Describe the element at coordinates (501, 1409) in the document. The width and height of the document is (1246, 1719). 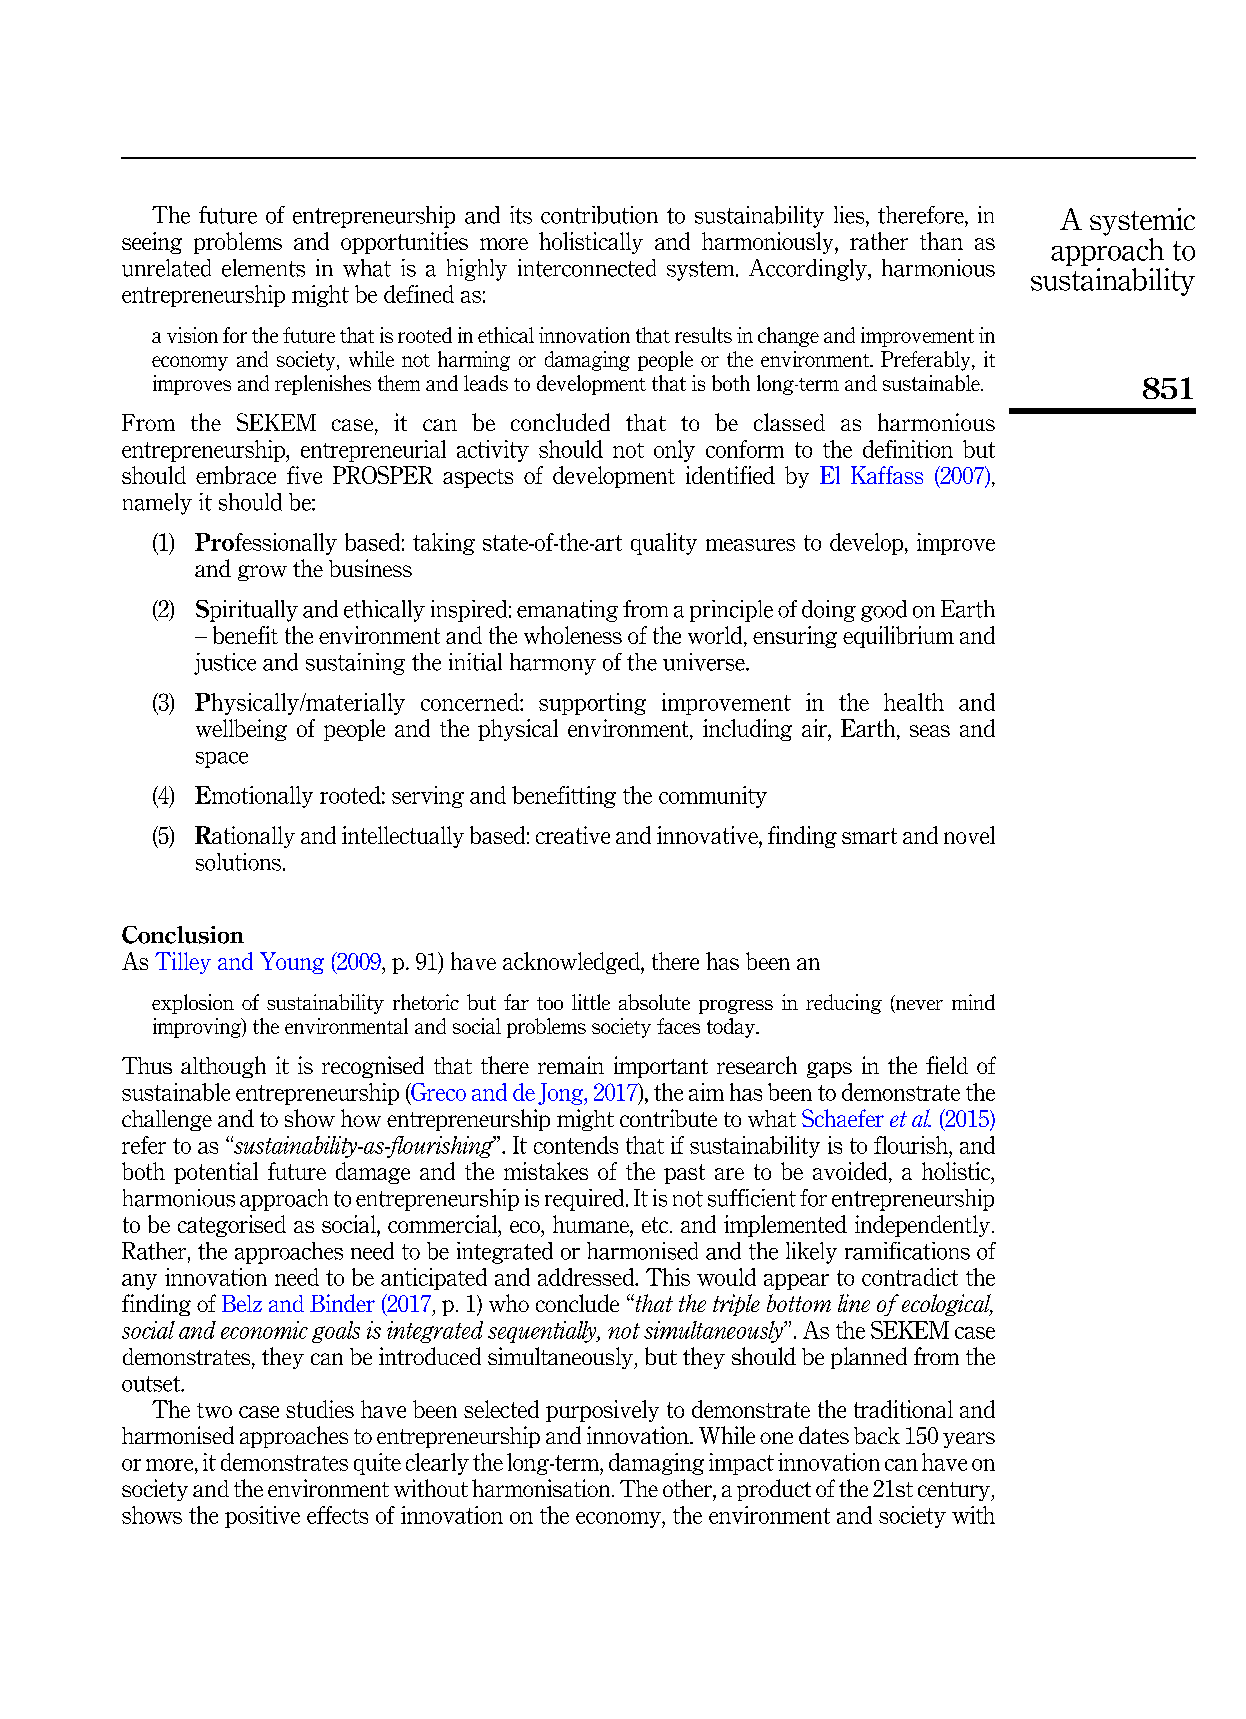
I see `selected` at that location.
